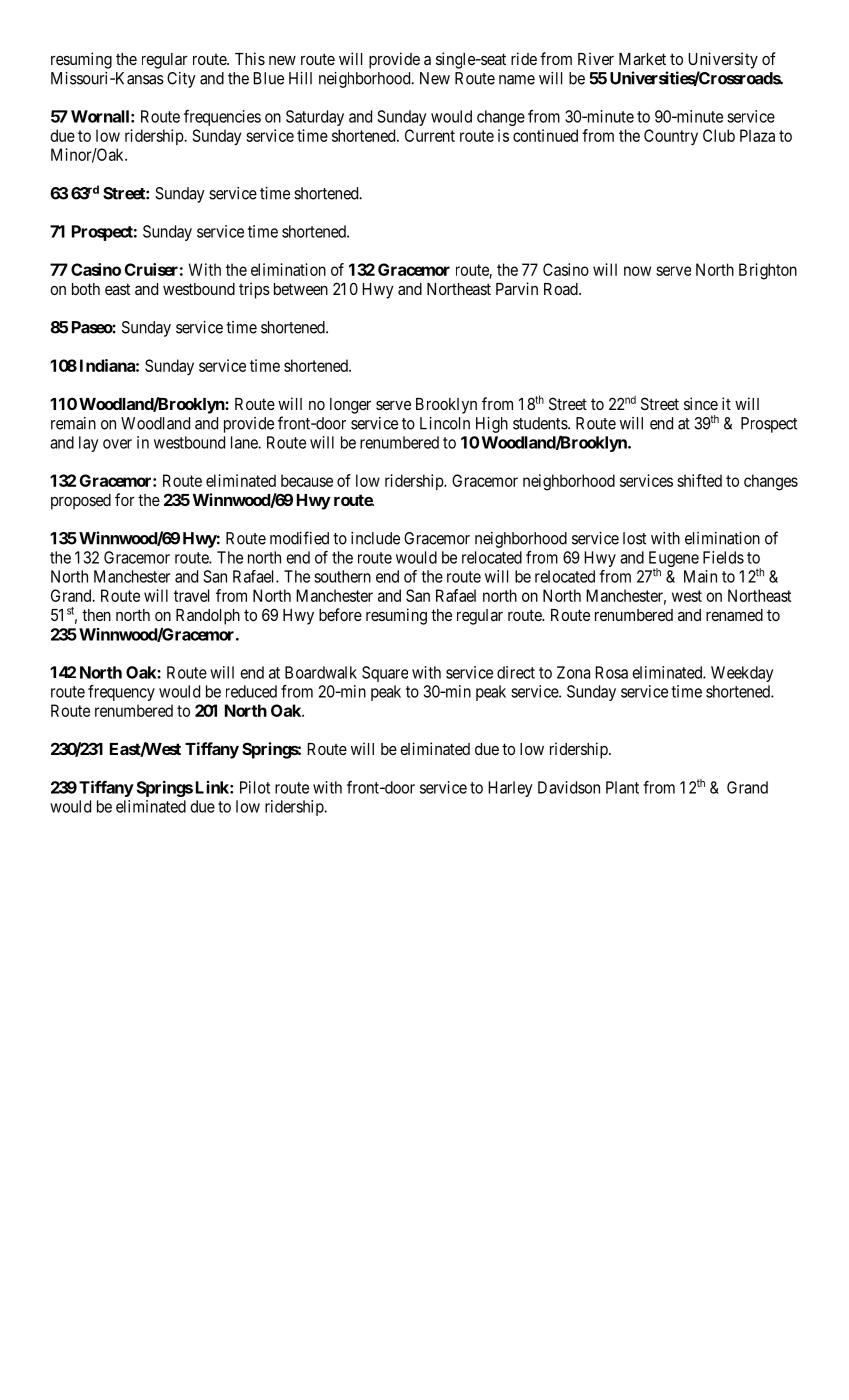 Image resolution: width=849 pixels, height=1400 pixels. I want to click on Pilot, so click(255, 787).
